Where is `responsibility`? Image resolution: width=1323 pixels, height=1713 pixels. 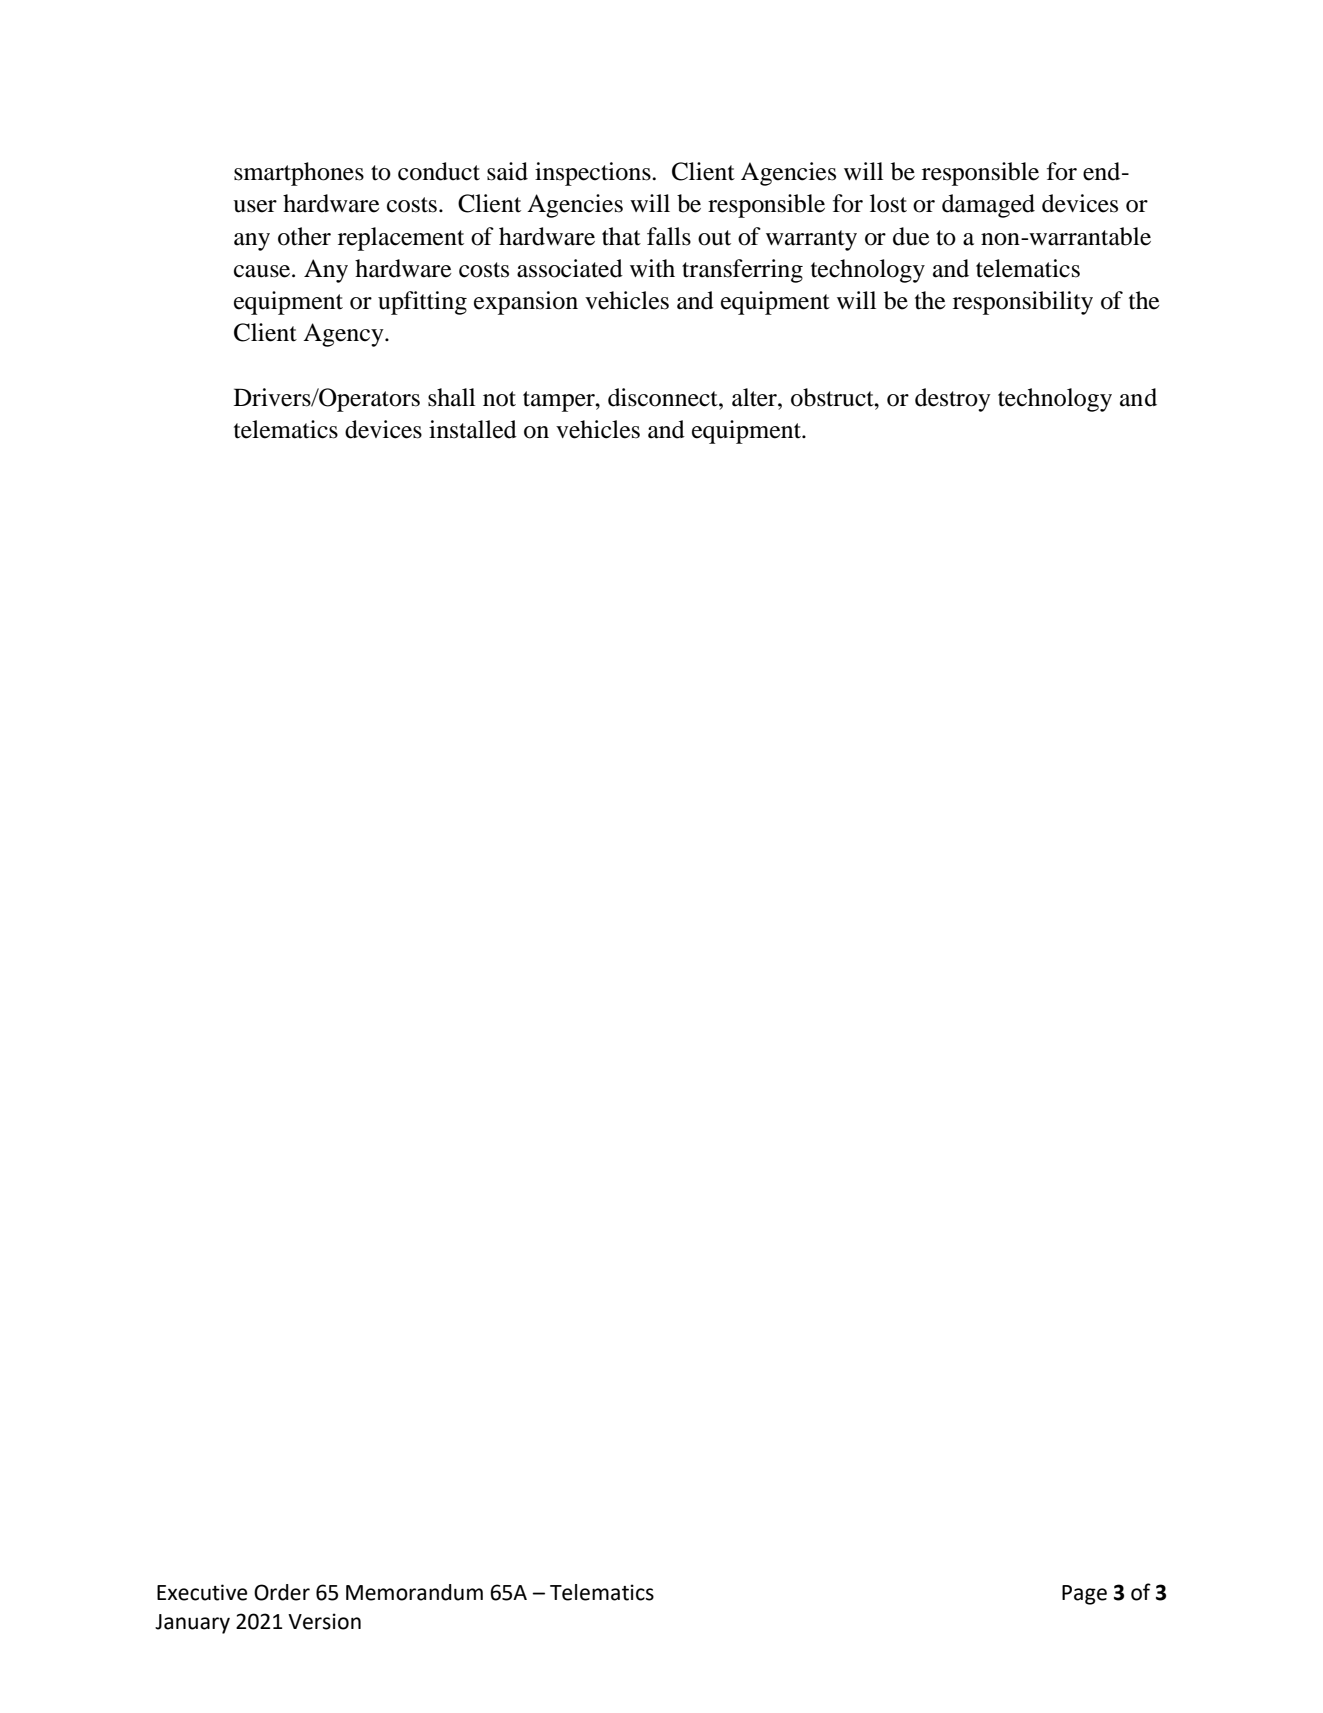
responsibility is located at coordinates (1023, 303).
